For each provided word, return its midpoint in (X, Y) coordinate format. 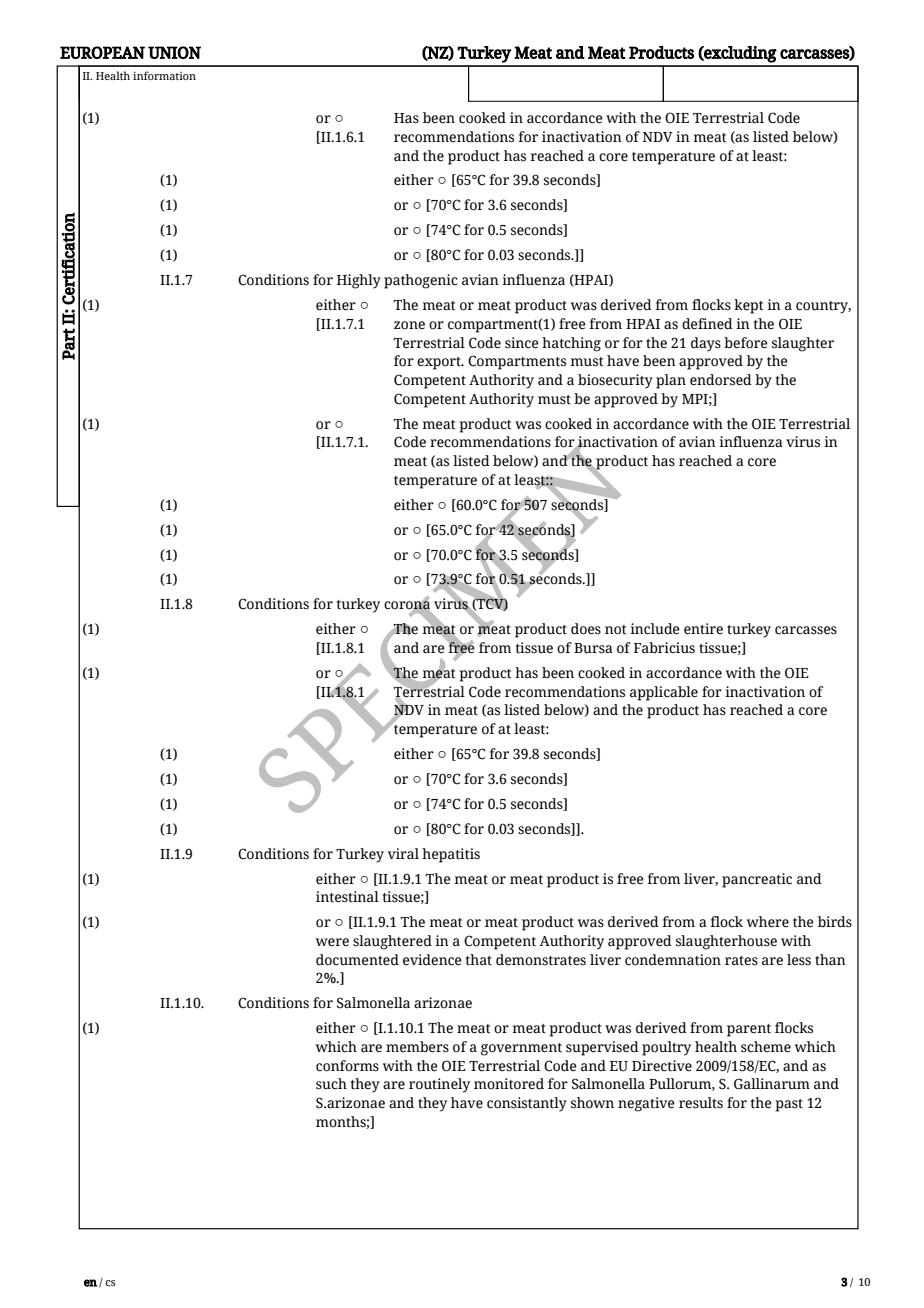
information (164, 75)
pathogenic (421, 281)
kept (748, 306)
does (586, 629)
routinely (439, 1085)
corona (407, 605)
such (331, 1084)
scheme (766, 1047)
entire (703, 629)
